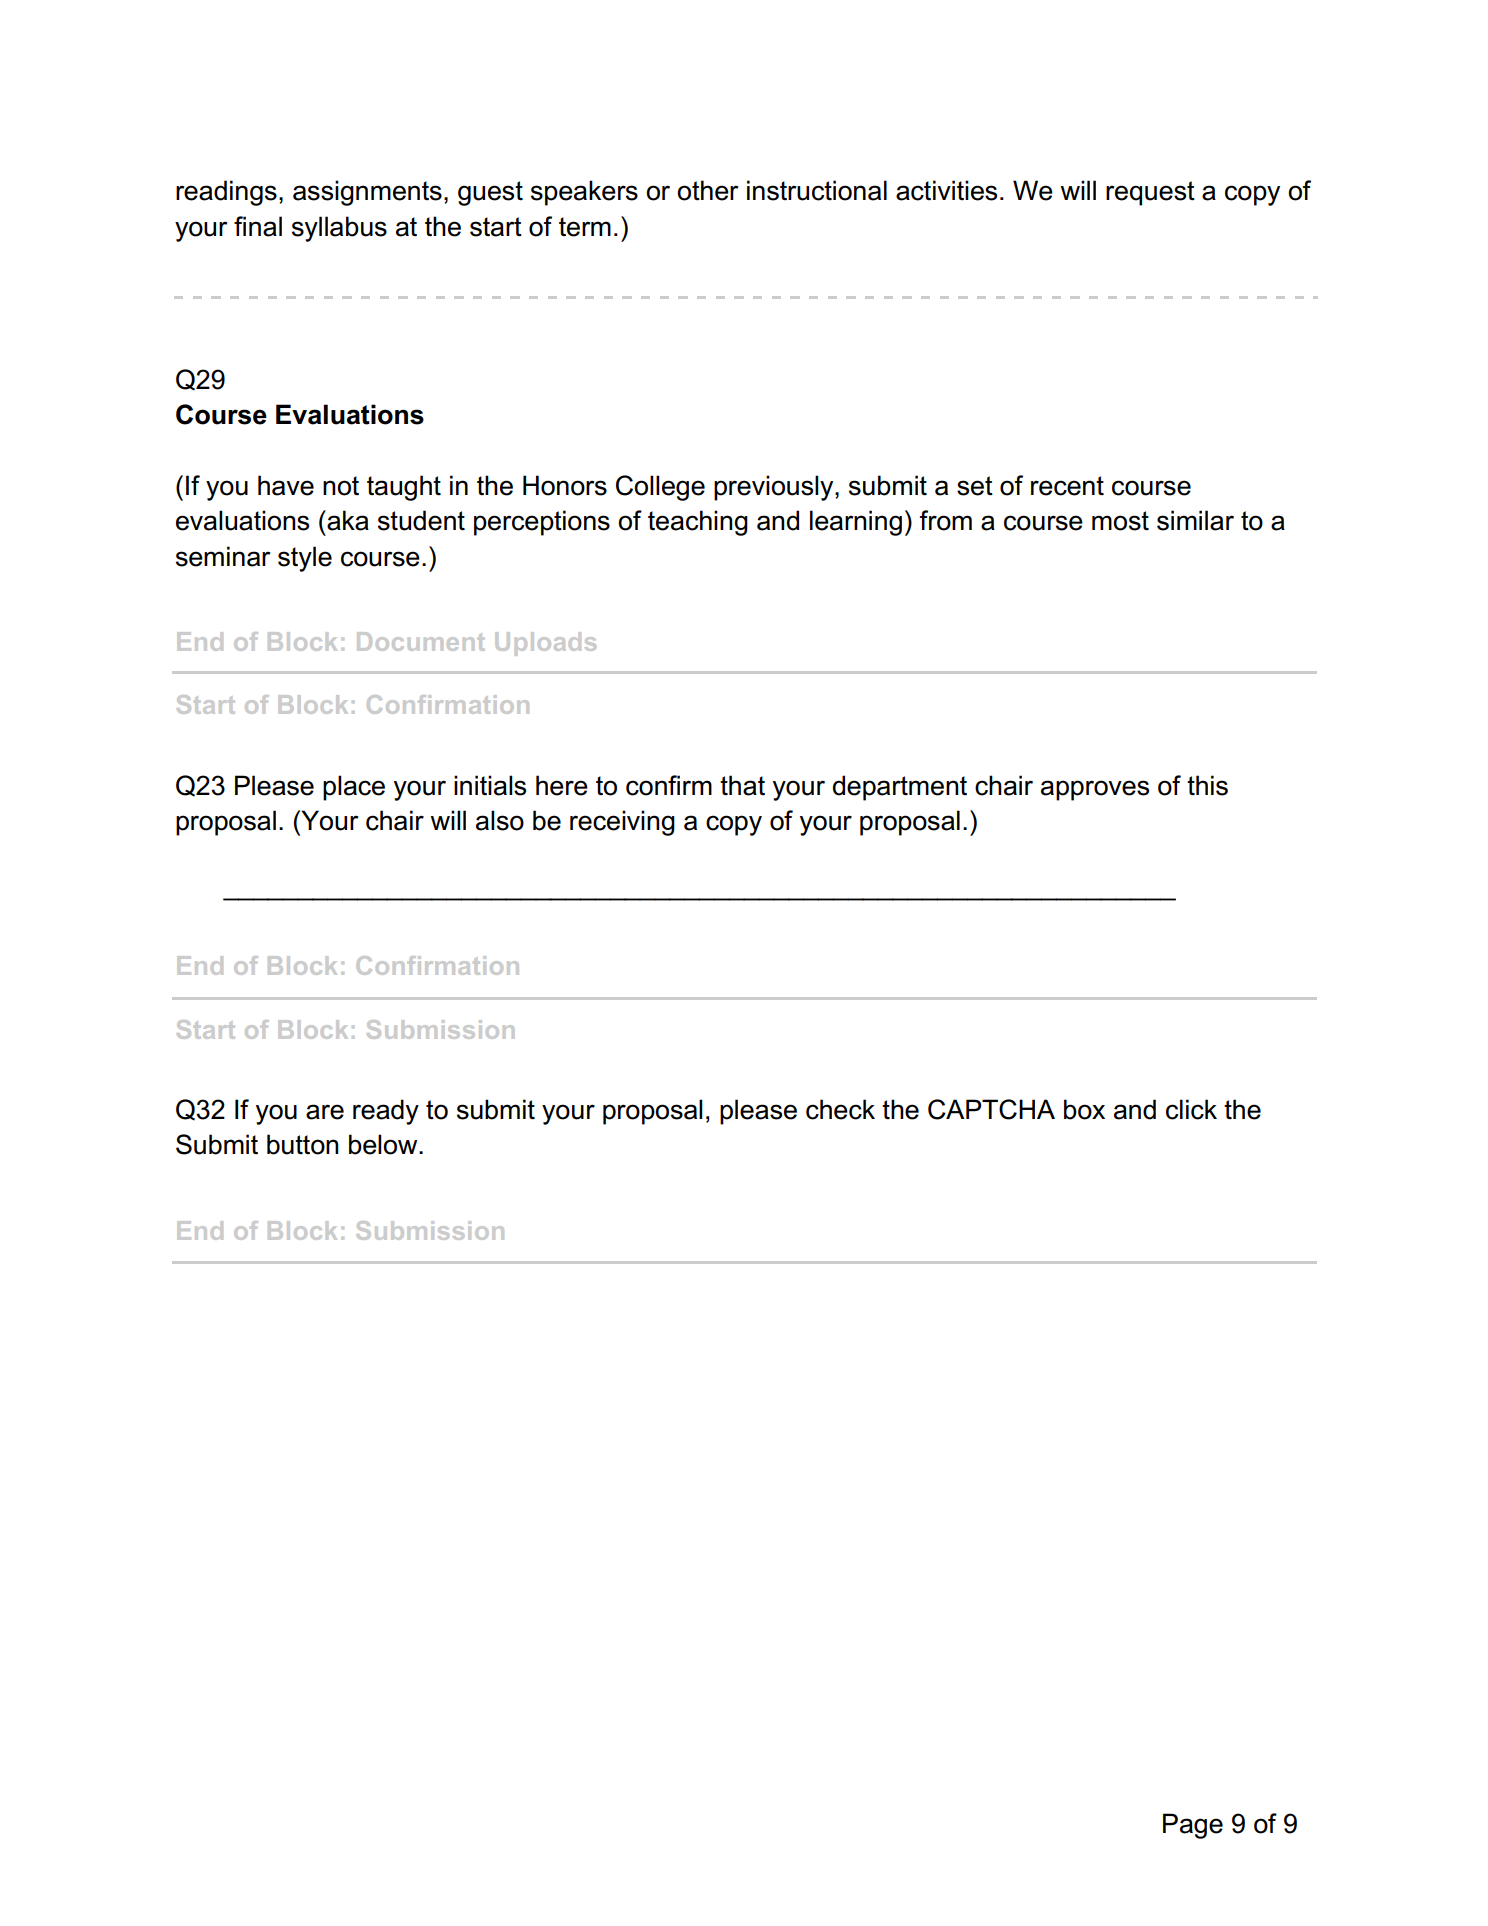 The width and height of the page is (1488, 1926). What do you see at coordinates (420, 641) in the page?
I see `Document` at bounding box center [420, 641].
